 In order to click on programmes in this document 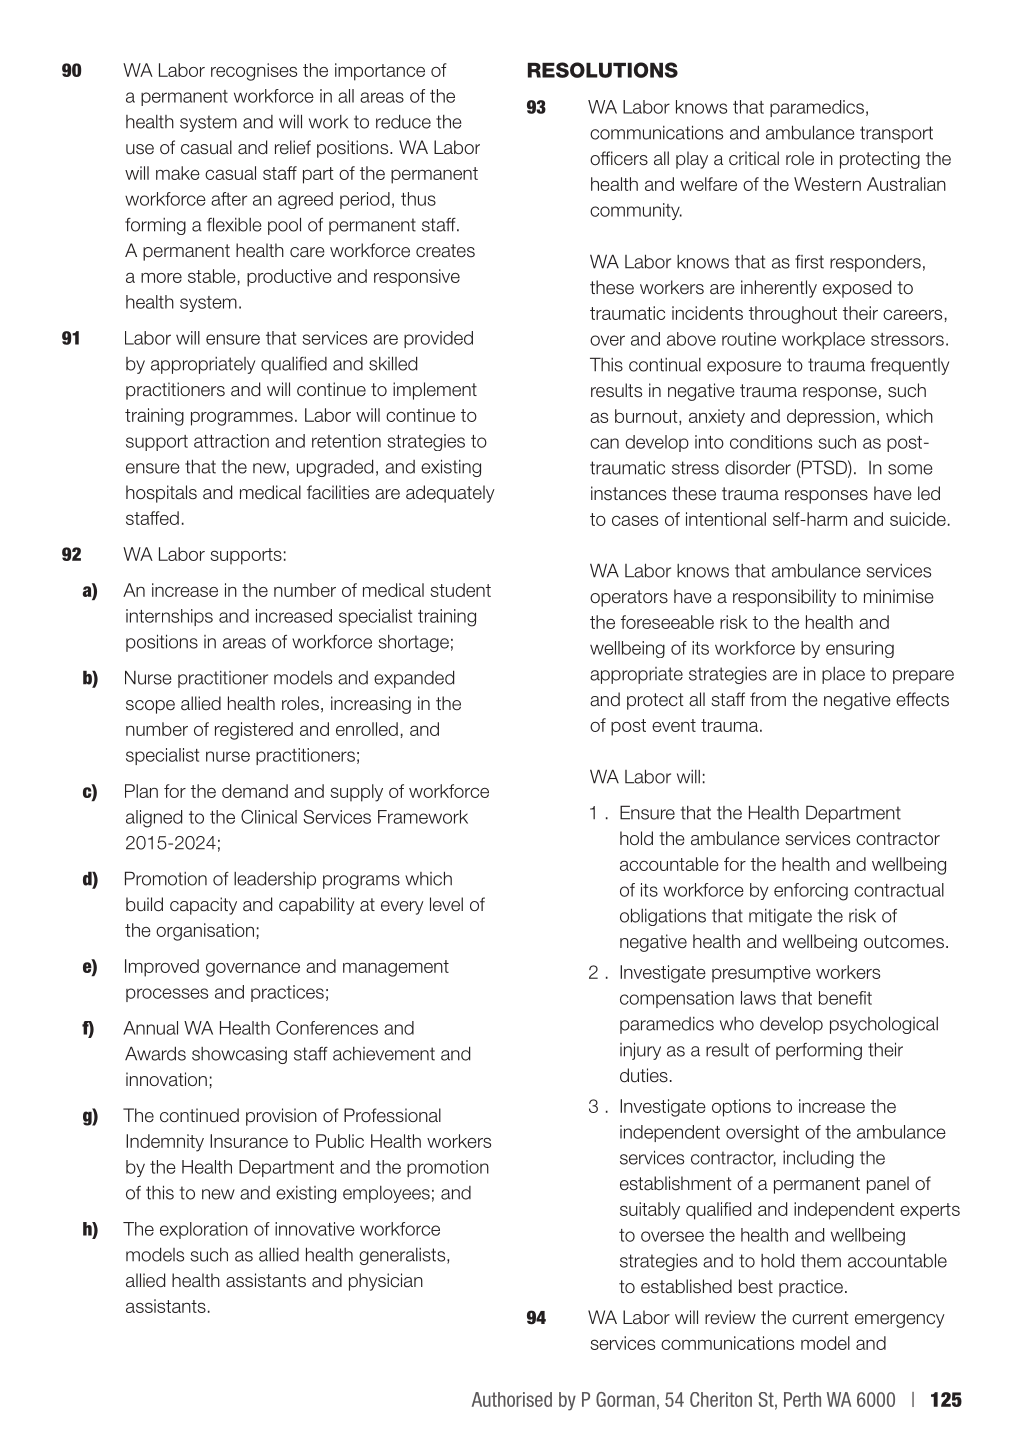, I will do `click(242, 418)`.
